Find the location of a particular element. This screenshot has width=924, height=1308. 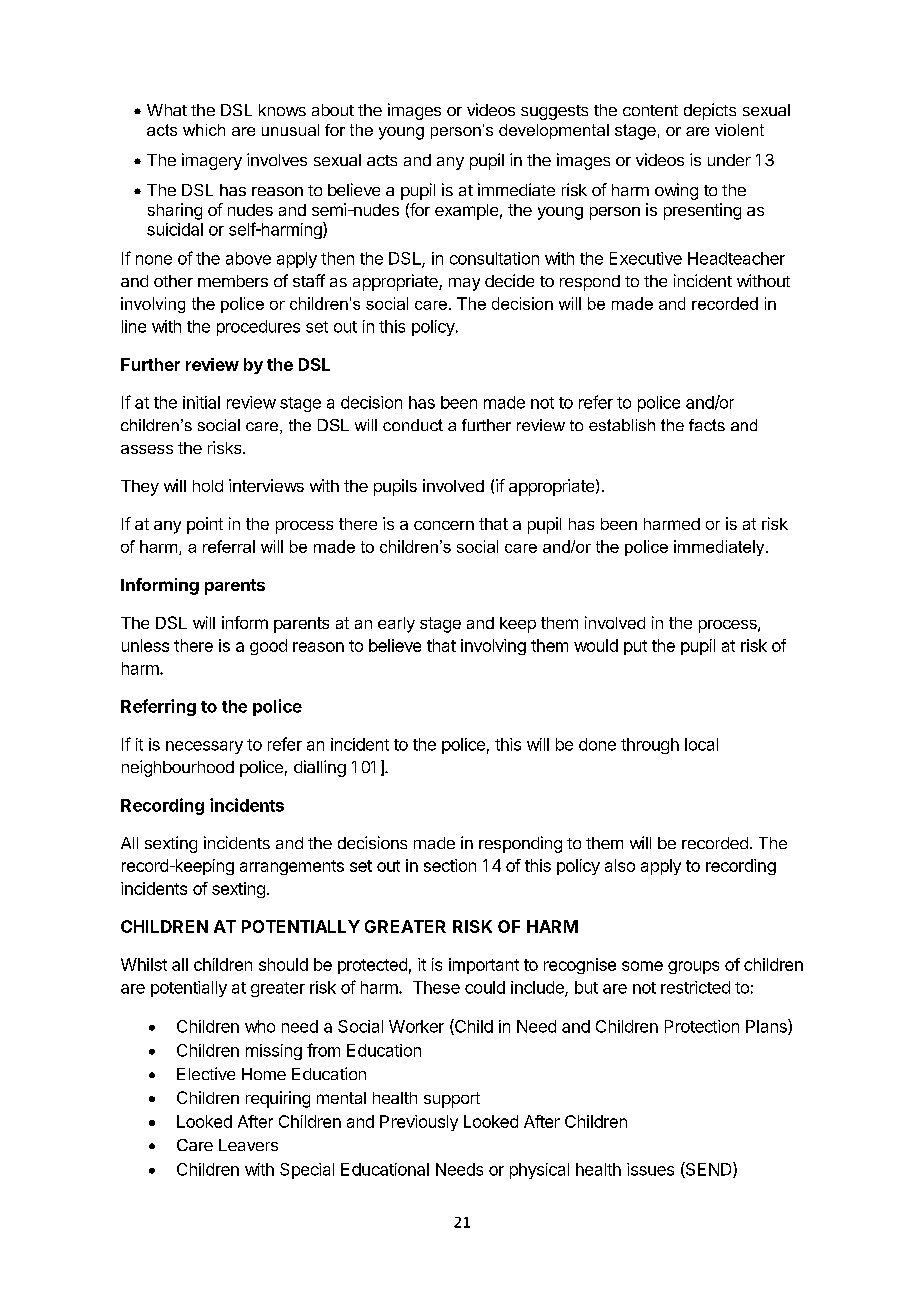

section is located at coordinates (450, 865).
